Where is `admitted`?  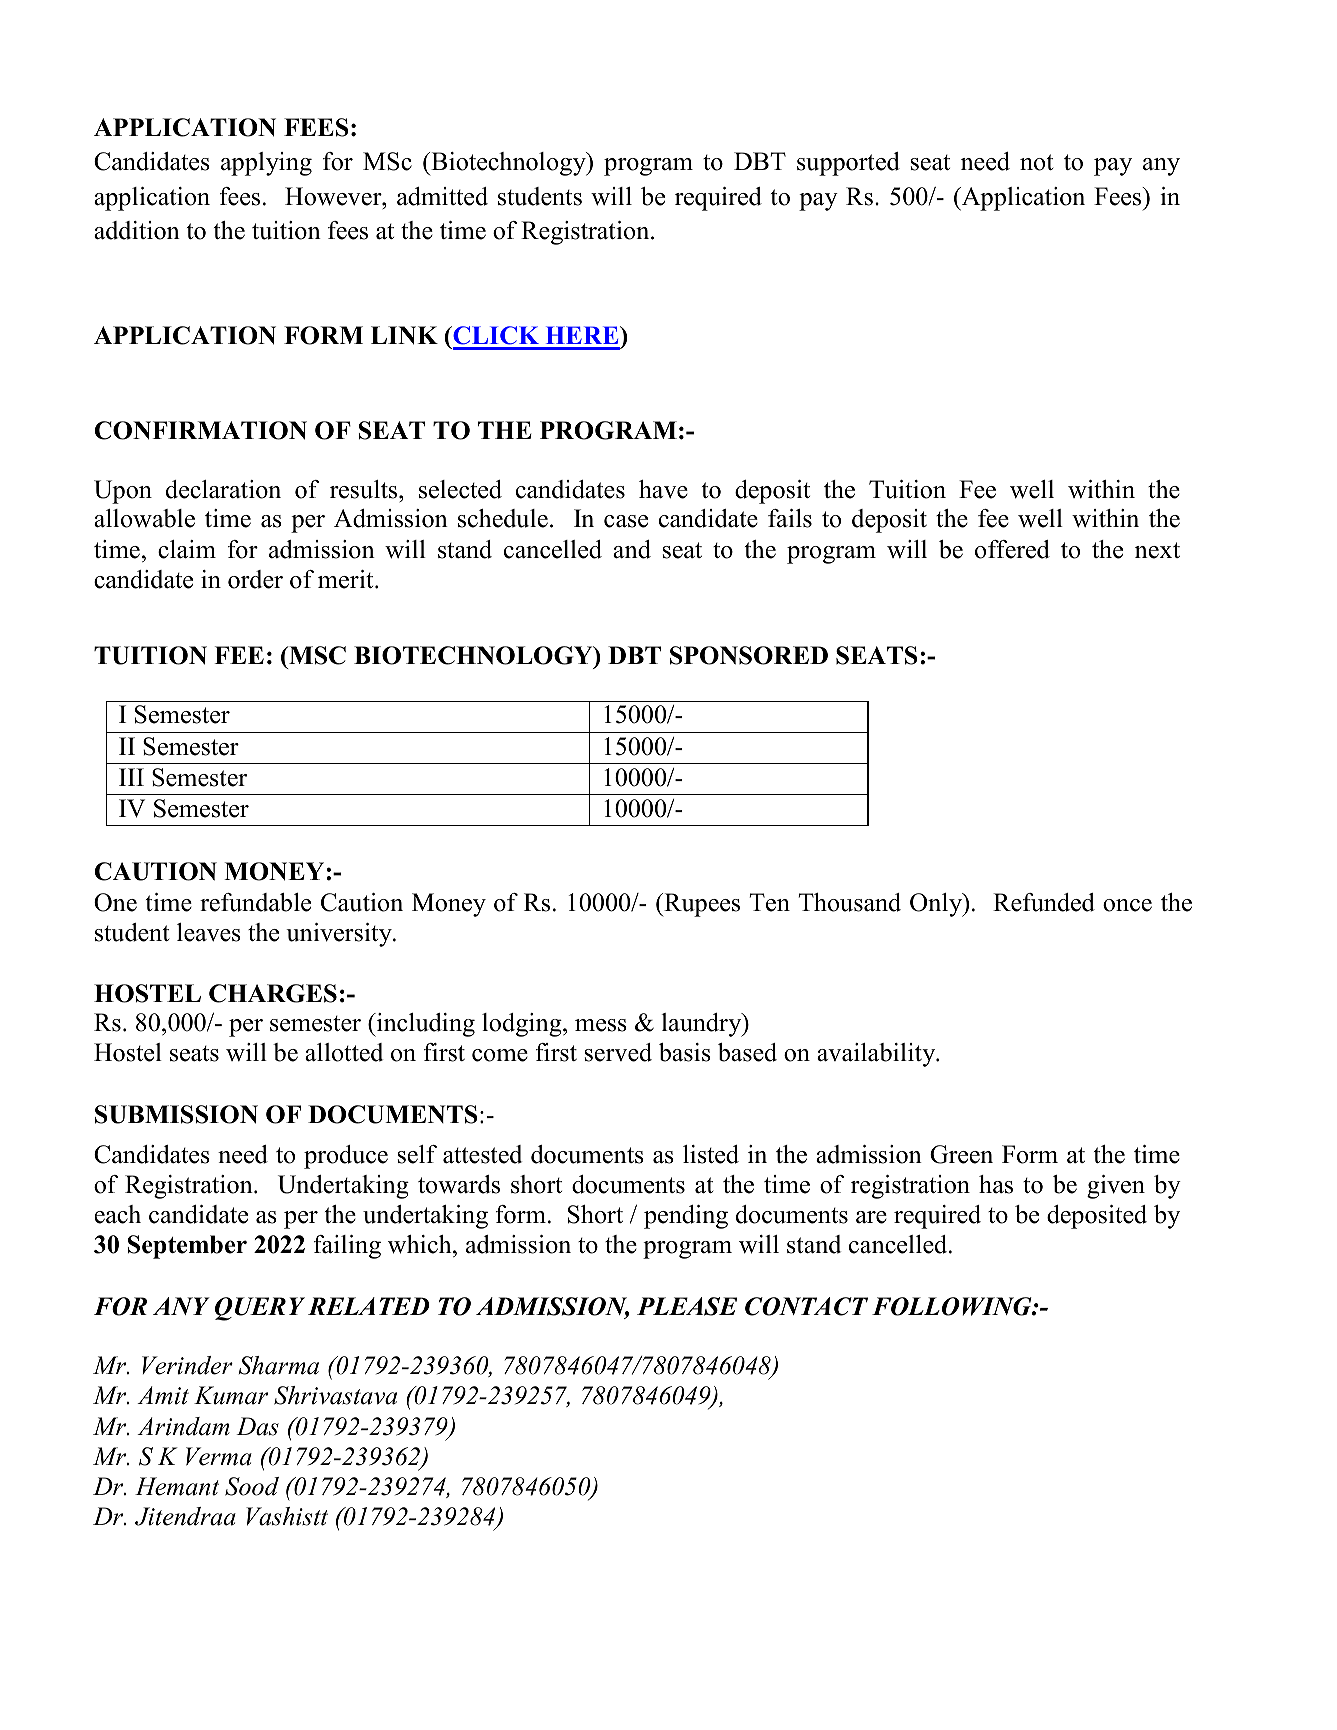
admitted is located at coordinates (442, 196).
